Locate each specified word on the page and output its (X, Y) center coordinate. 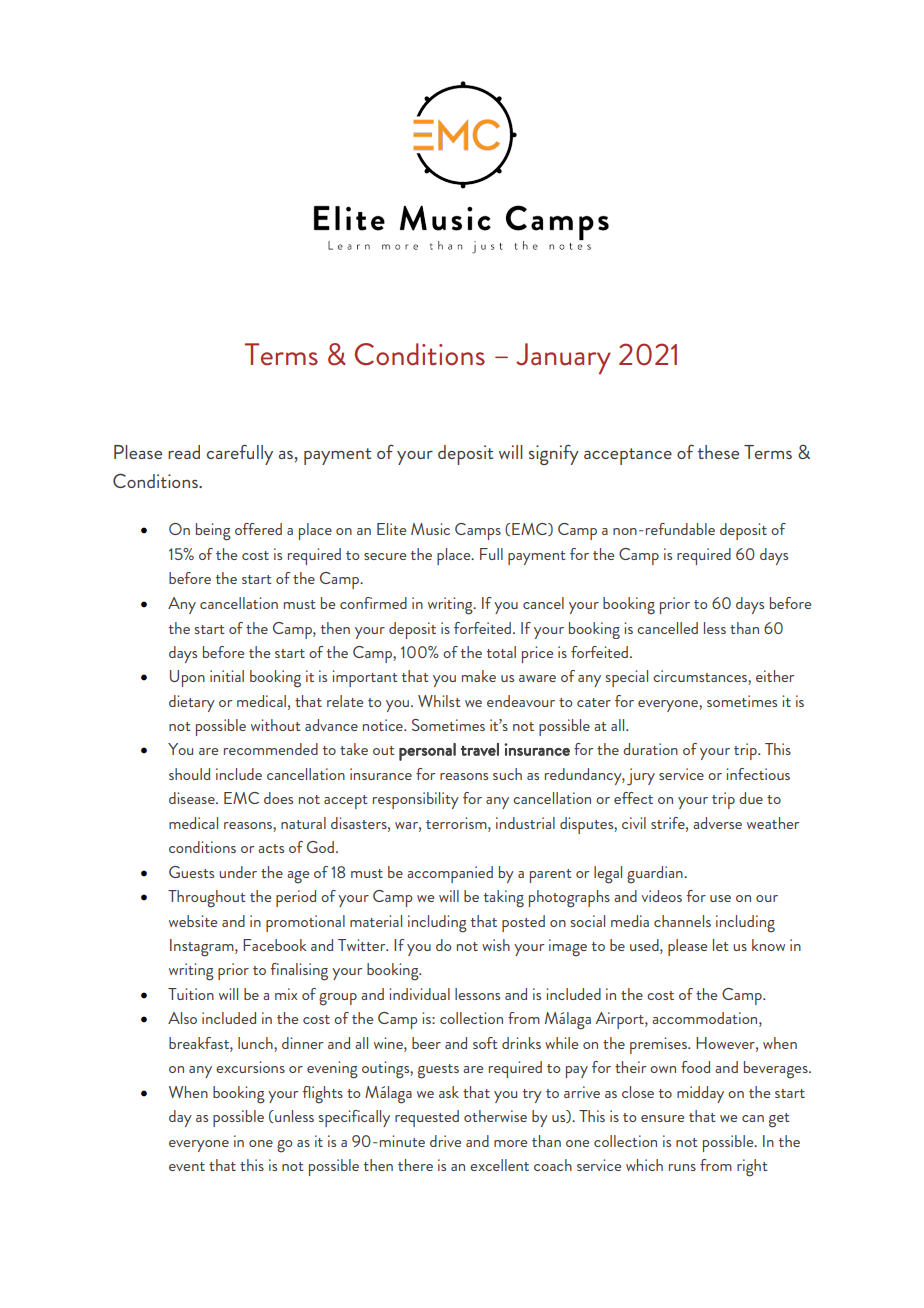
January (563, 359)
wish (496, 945)
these (718, 452)
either (775, 676)
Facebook (275, 945)
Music (430, 529)
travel (480, 749)
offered (258, 529)
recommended (271, 749)
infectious (758, 774)
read (184, 452)
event (187, 1166)
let (721, 945)
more (510, 1143)
